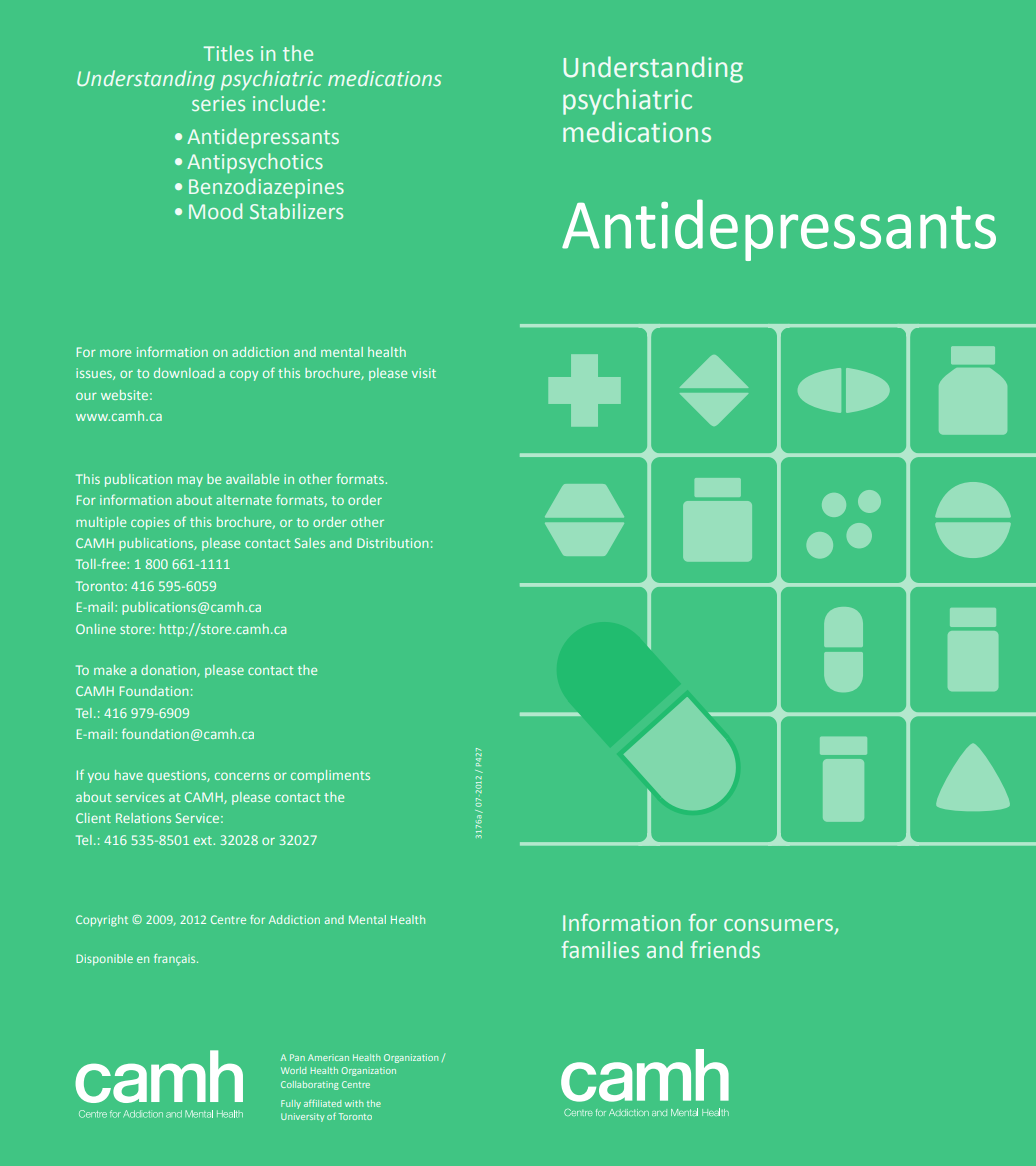  What do you see at coordinates (286, 103) in the document?
I see `include` at bounding box center [286, 103].
